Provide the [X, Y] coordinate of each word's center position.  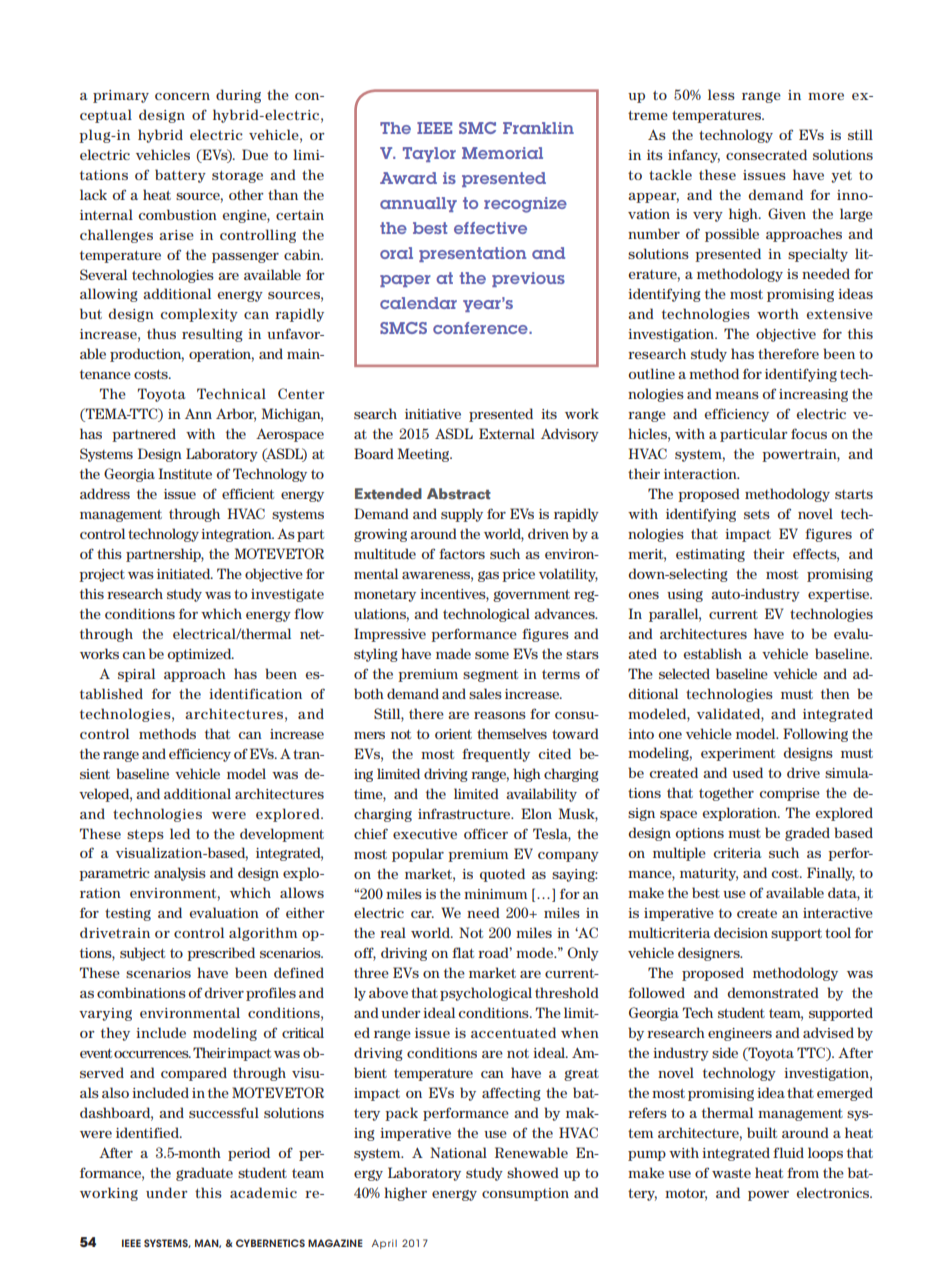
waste [731, 1173]
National [458, 1152]
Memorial [502, 153]
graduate [204, 1174]
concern [182, 96]
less [721, 94]
